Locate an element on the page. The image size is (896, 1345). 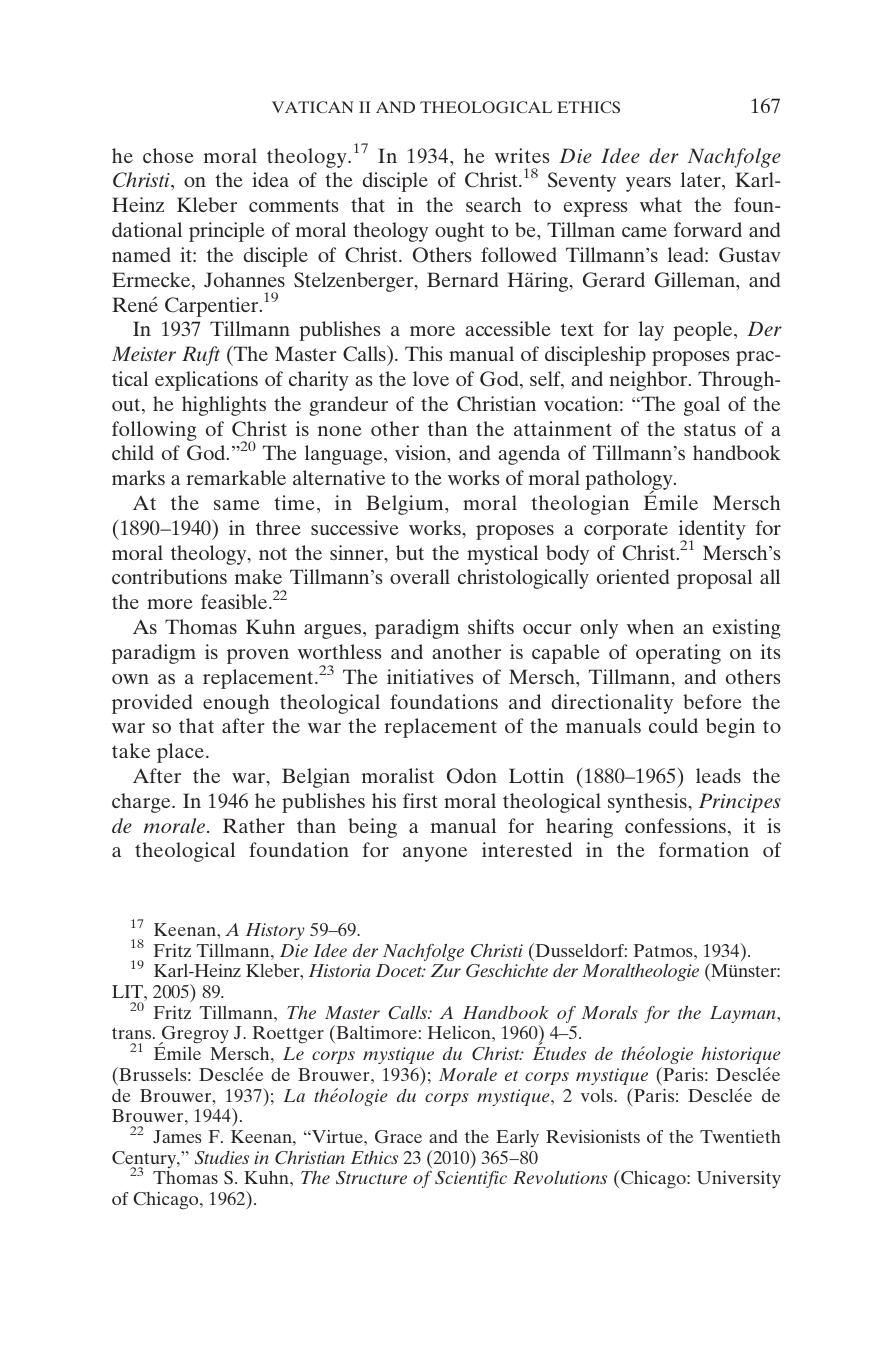
Rather is located at coordinates (254, 825).
